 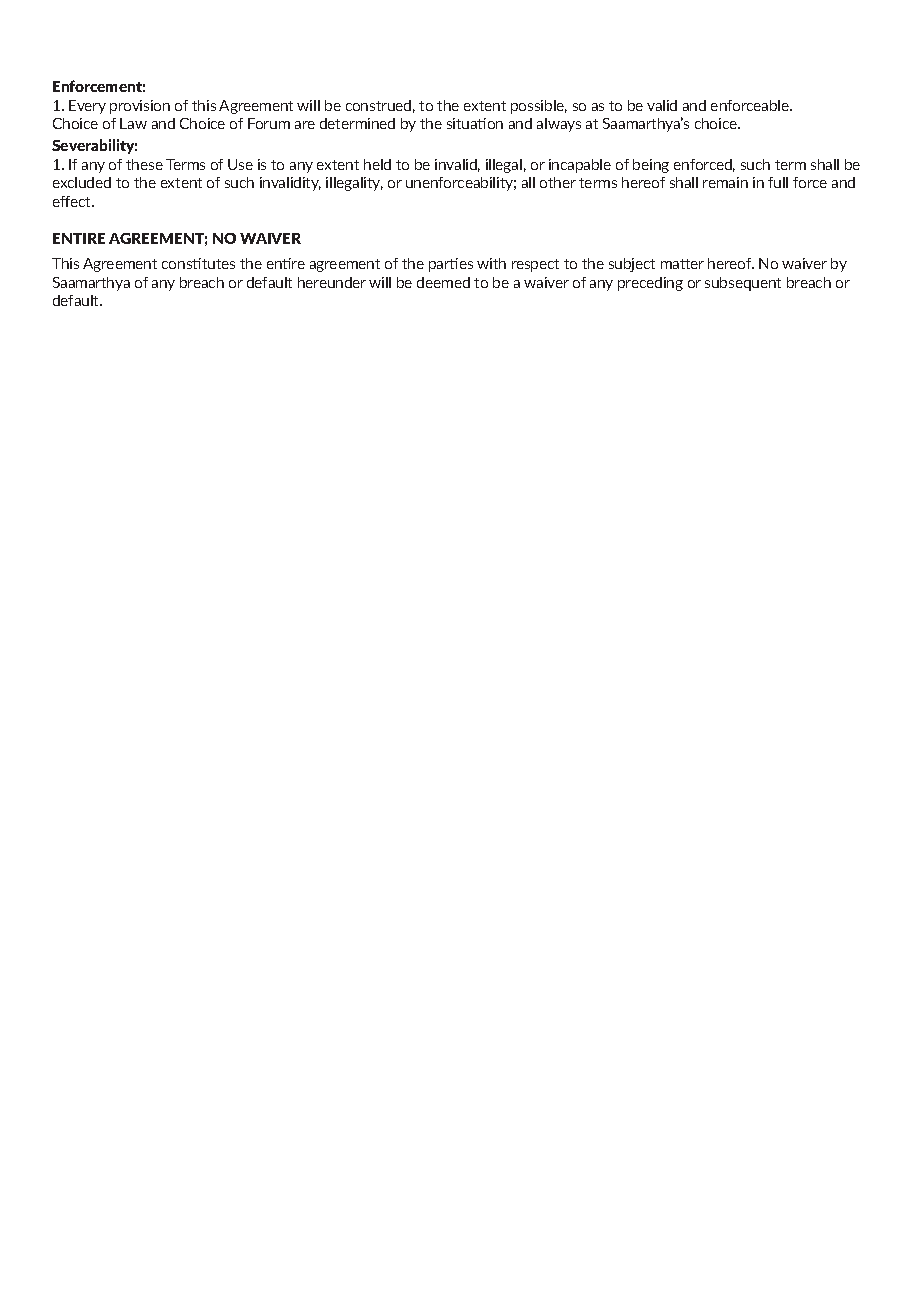 What do you see at coordinates (451, 265) in the document?
I see `parties` at bounding box center [451, 265].
